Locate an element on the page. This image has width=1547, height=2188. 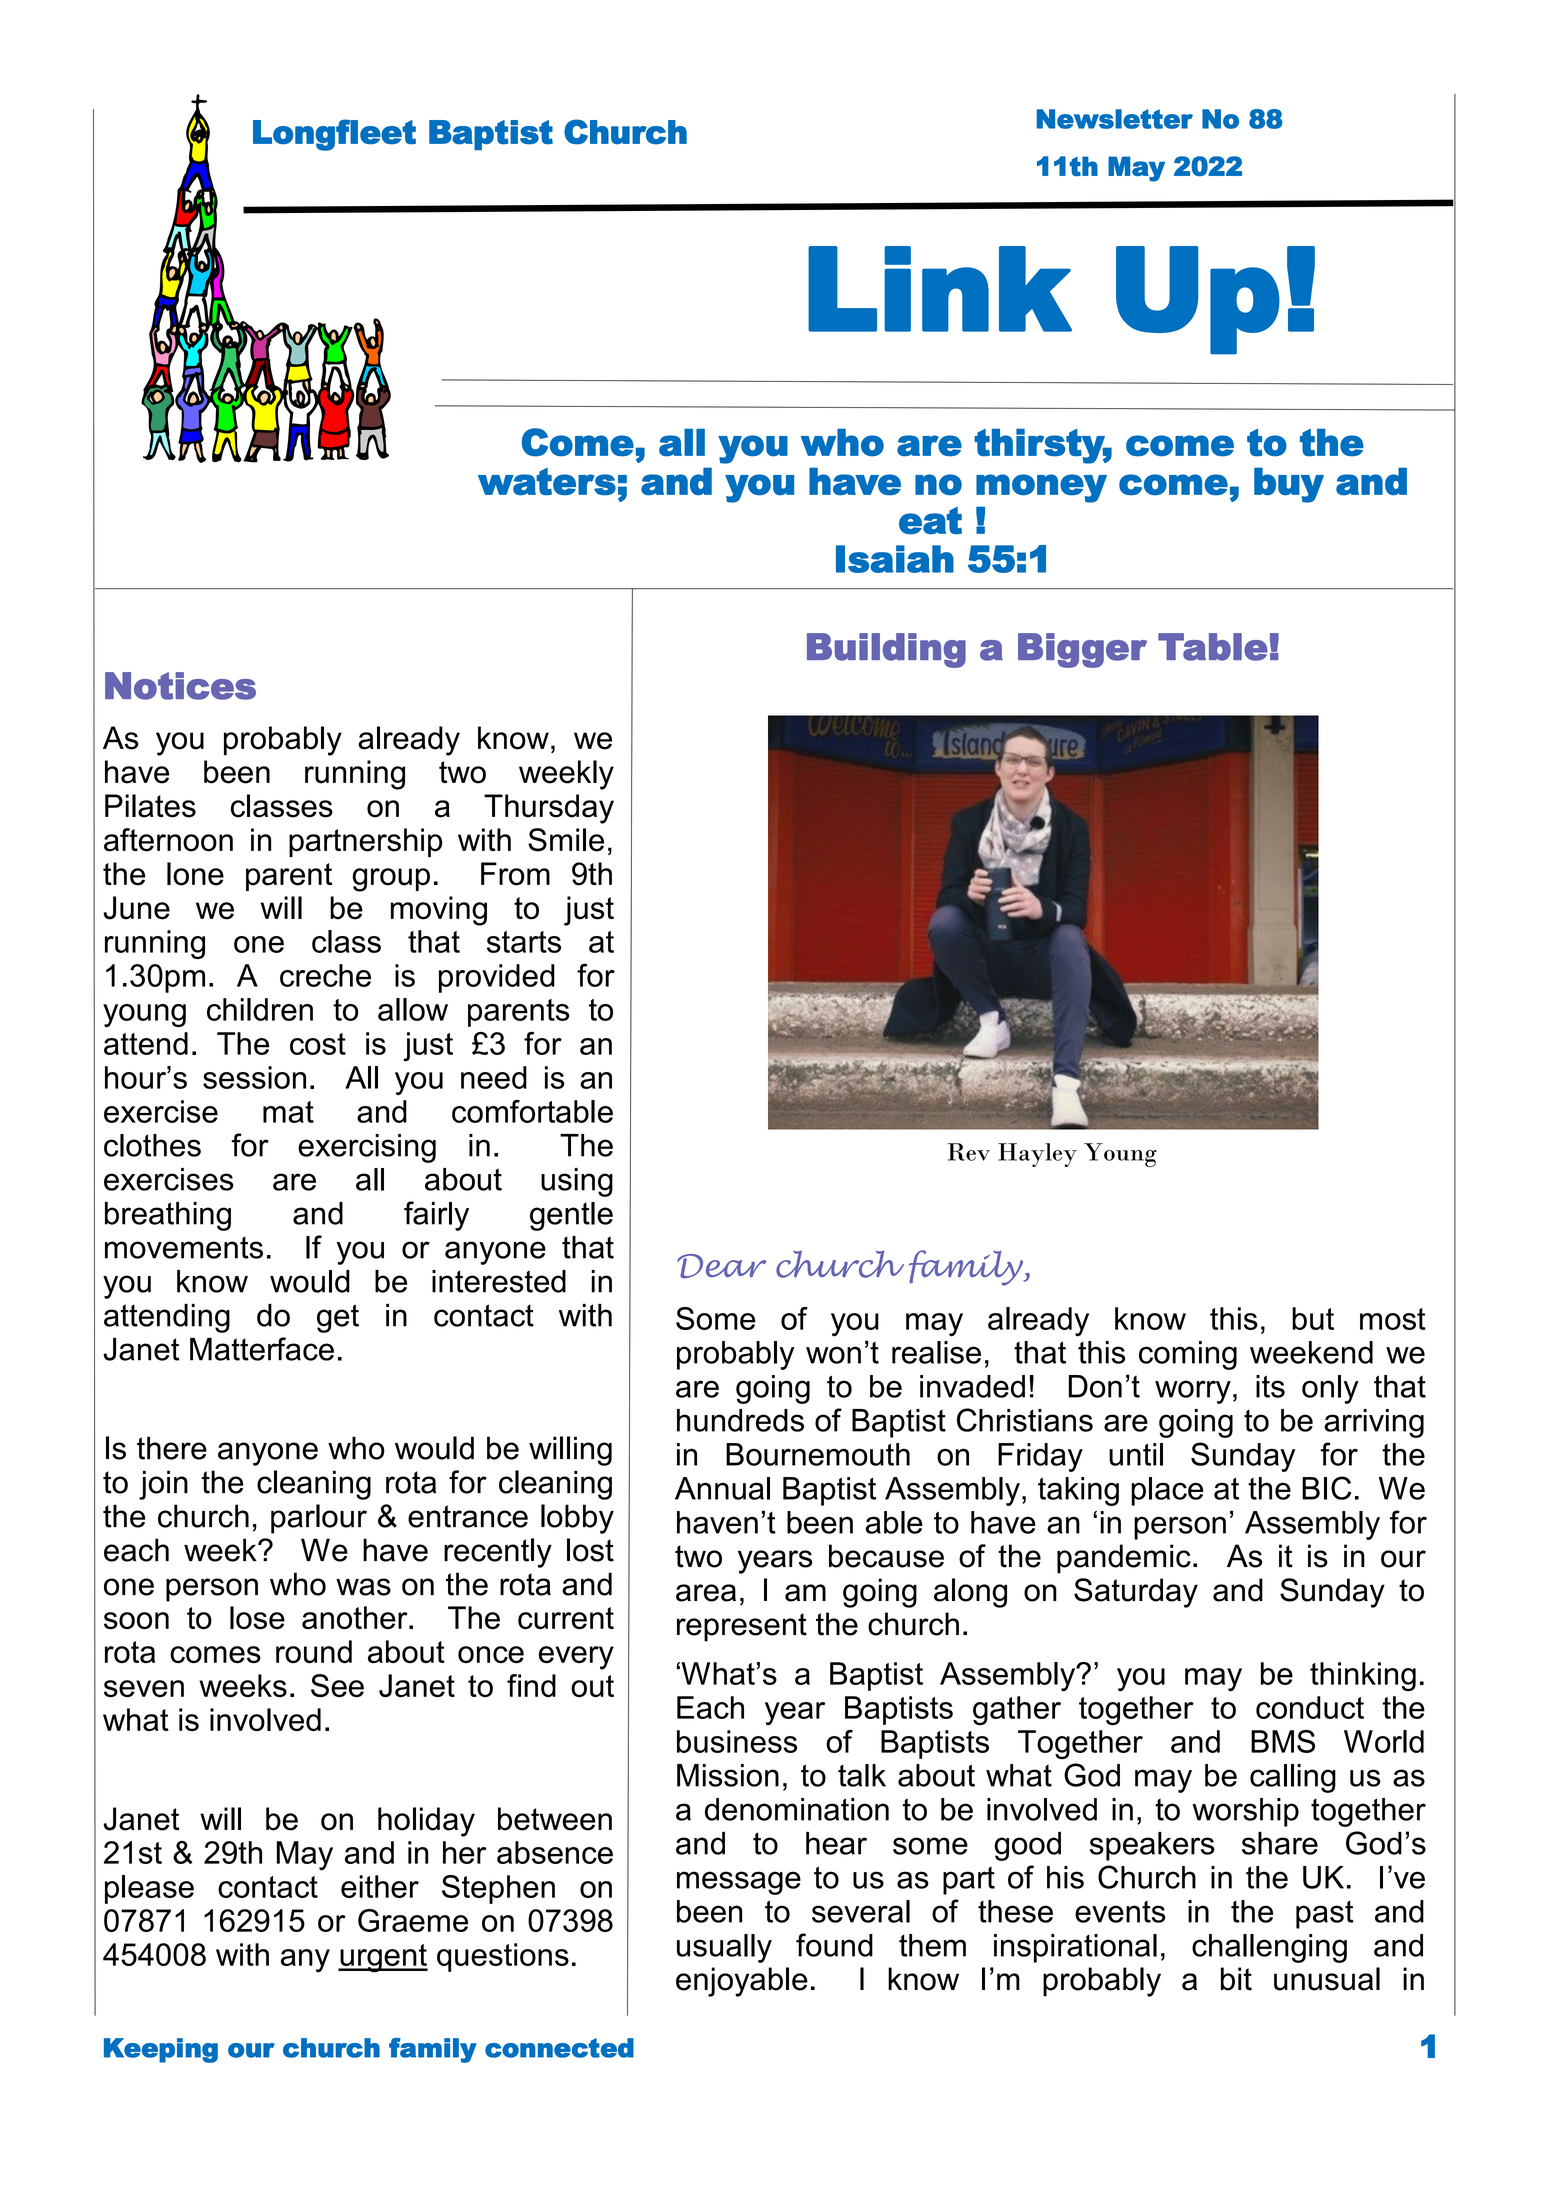
Hayley is located at coordinates (1037, 1155).
